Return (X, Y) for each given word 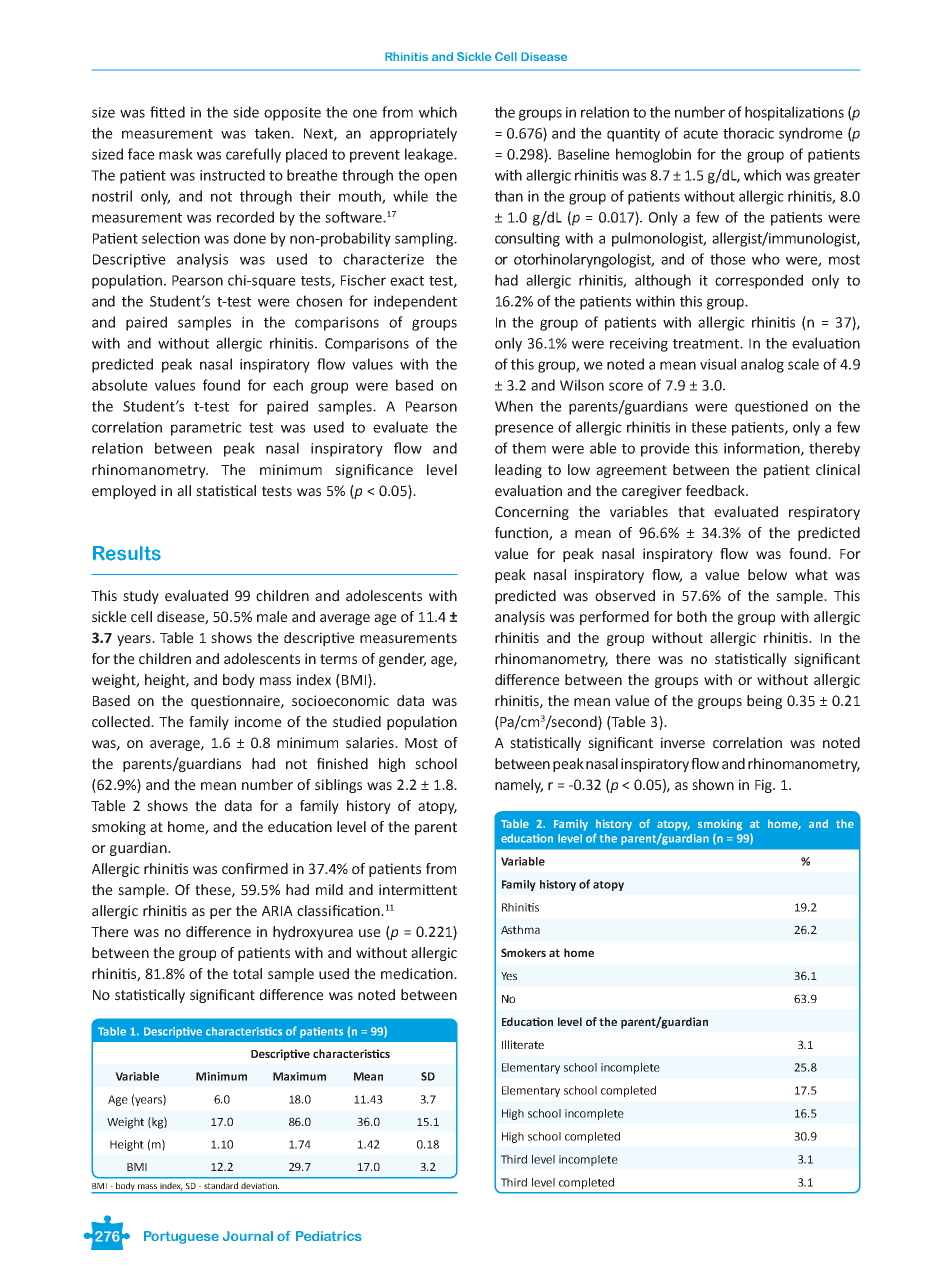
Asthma (520, 929)
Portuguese (181, 1237)
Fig (765, 786)
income (258, 722)
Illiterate (523, 1044)
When (514, 406)
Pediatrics (329, 1236)
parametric (206, 429)
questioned (771, 407)
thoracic (748, 133)
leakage (430, 155)
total (247, 974)
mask (176, 154)
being (764, 702)
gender (402, 660)
